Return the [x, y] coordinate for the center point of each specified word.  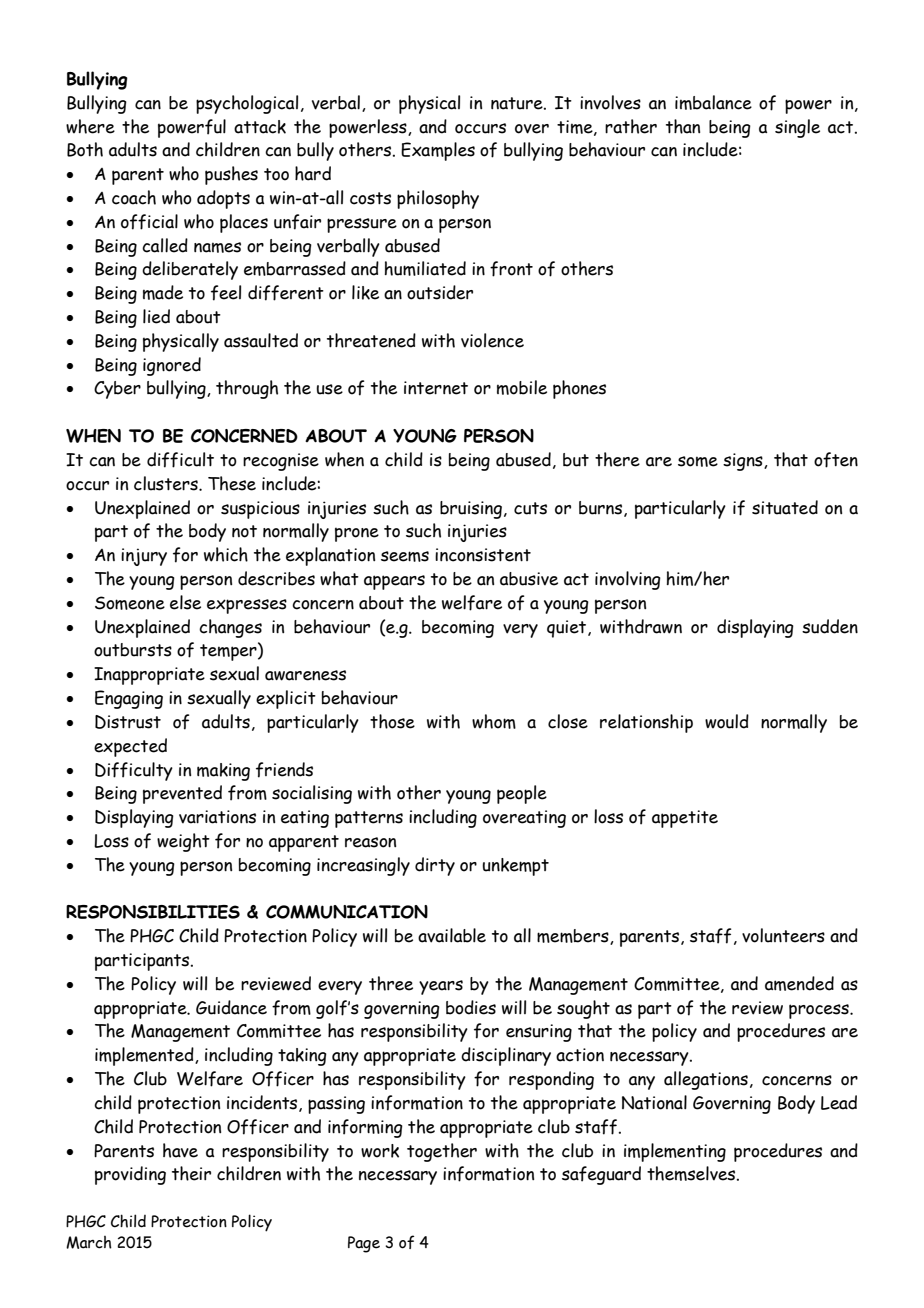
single [797, 128]
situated [785, 507]
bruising [471, 510]
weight [183, 842]
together [442, 1152]
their [191, 1173]
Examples [438, 151]
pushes [231, 175]
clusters [167, 483]
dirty [435, 866]
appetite [685, 819]
